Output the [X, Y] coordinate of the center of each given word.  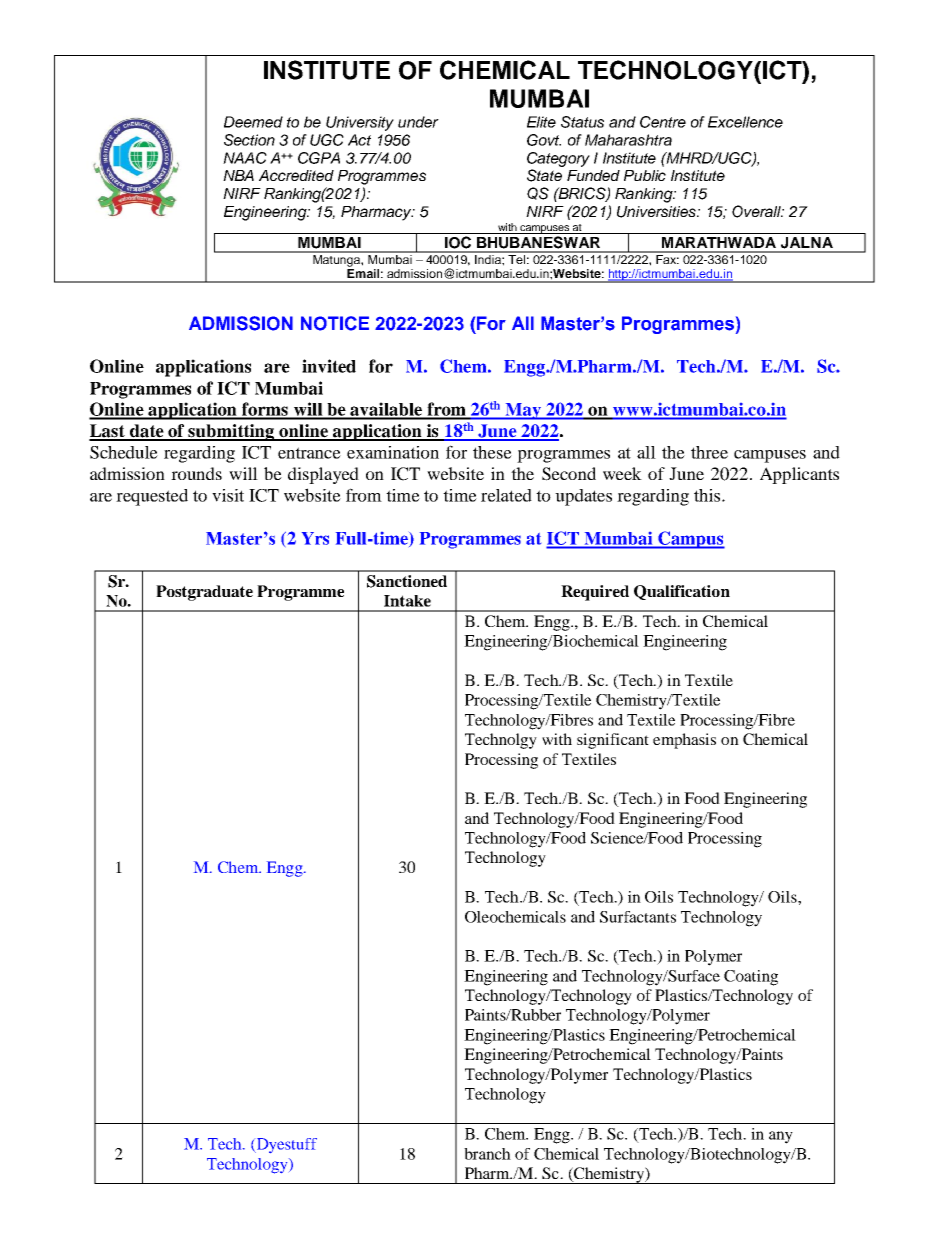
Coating [751, 978]
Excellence [745, 122]
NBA [238, 175]
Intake [407, 601]
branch [487, 1154]
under [418, 122]
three [709, 452]
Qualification [682, 592]
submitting [232, 432]
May [523, 411]
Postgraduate [204, 593]
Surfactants [638, 917]
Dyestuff [285, 1145]
